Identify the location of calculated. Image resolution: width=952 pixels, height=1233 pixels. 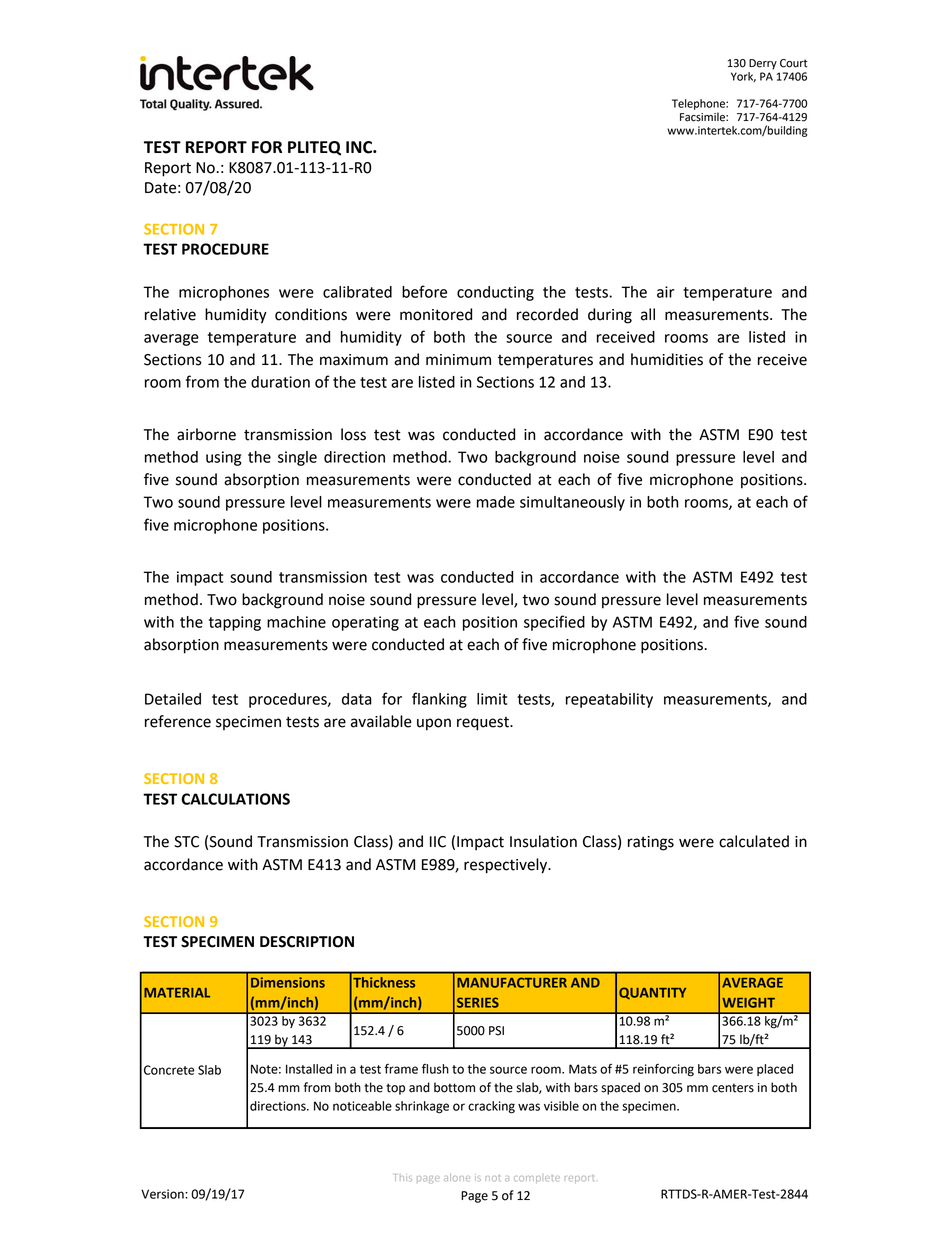
(754, 841).
